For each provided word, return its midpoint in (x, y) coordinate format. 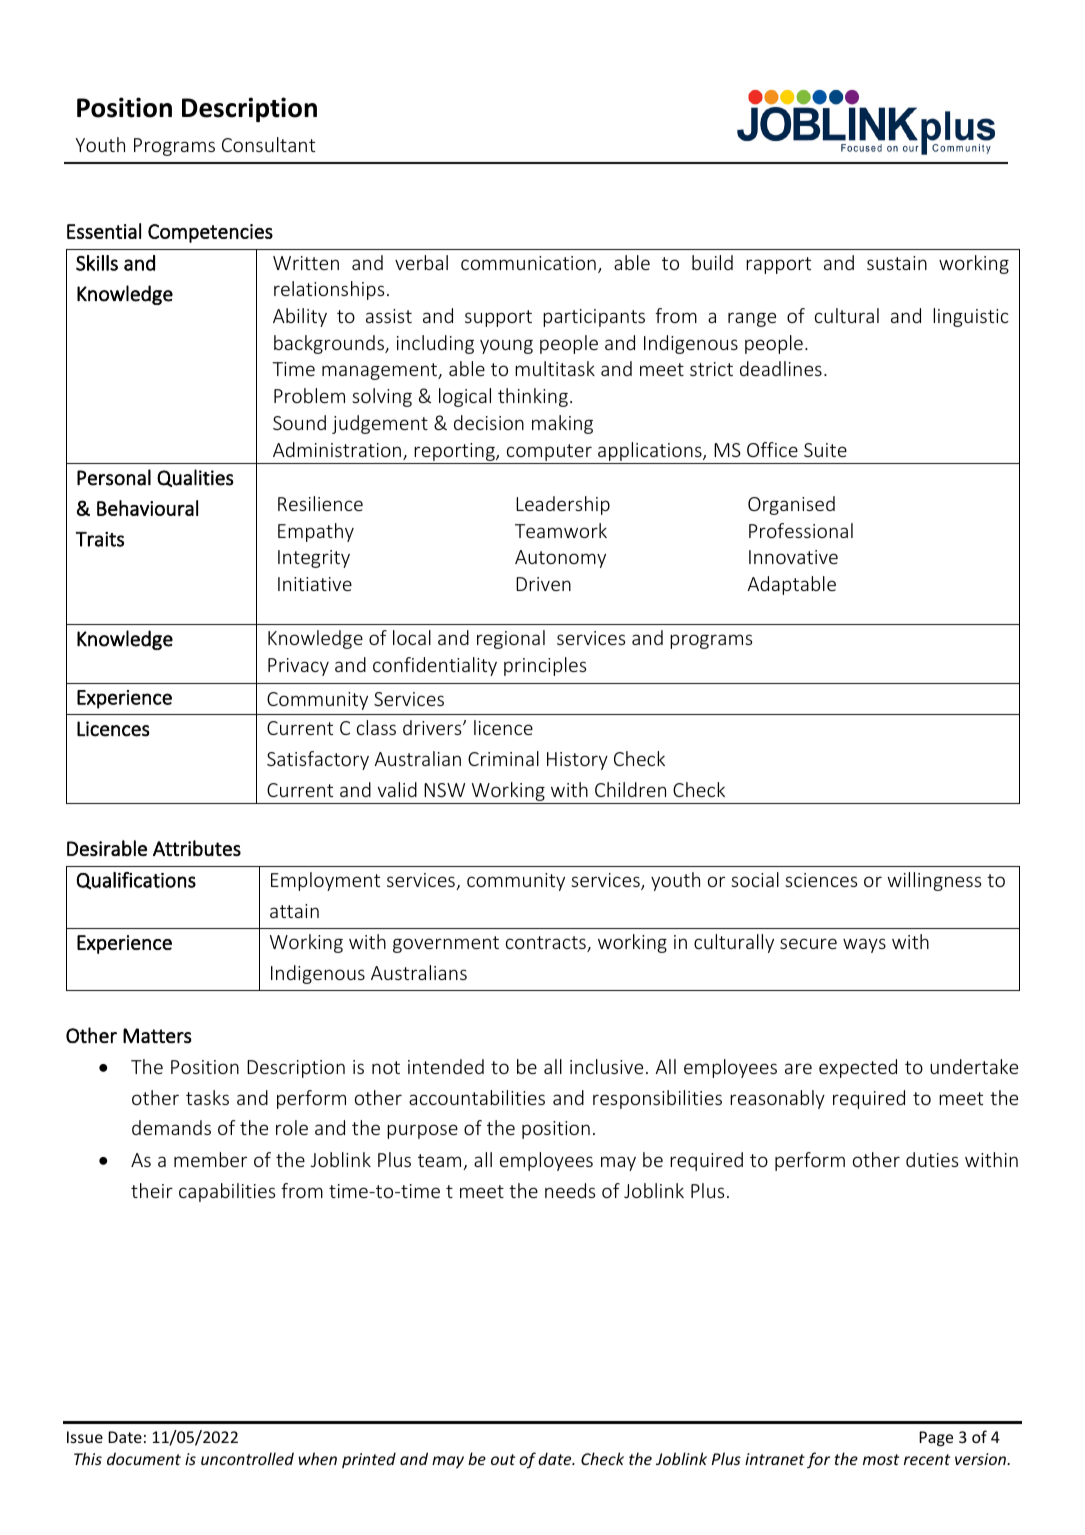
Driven (543, 584)
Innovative (793, 557)
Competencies (210, 233)
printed (369, 1460)
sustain (897, 263)
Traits (100, 539)
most (881, 1459)
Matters (157, 1035)
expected (858, 1068)
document (144, 1458)
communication (528, 263)
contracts (547, 944)
